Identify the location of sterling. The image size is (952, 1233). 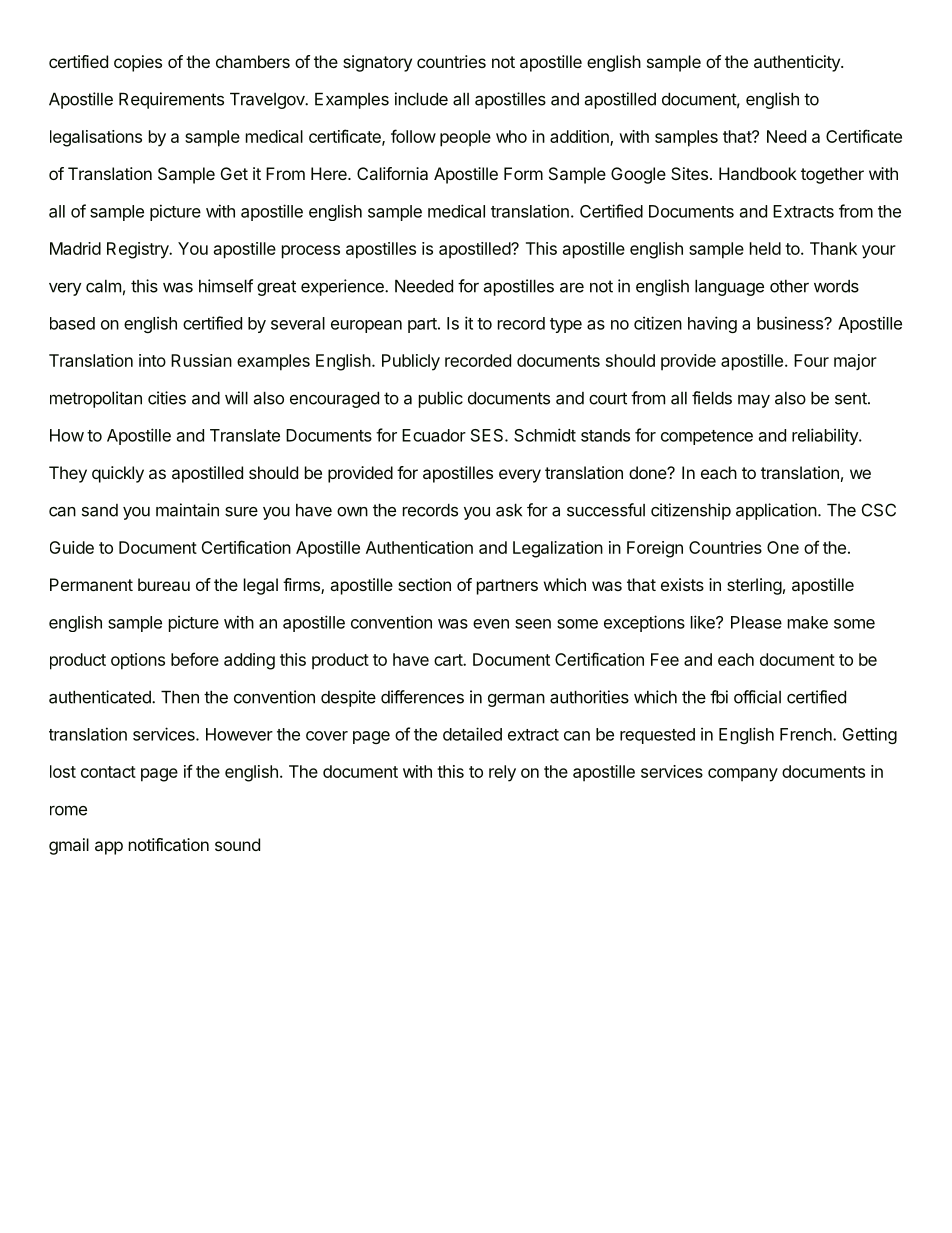
(754, 586).
